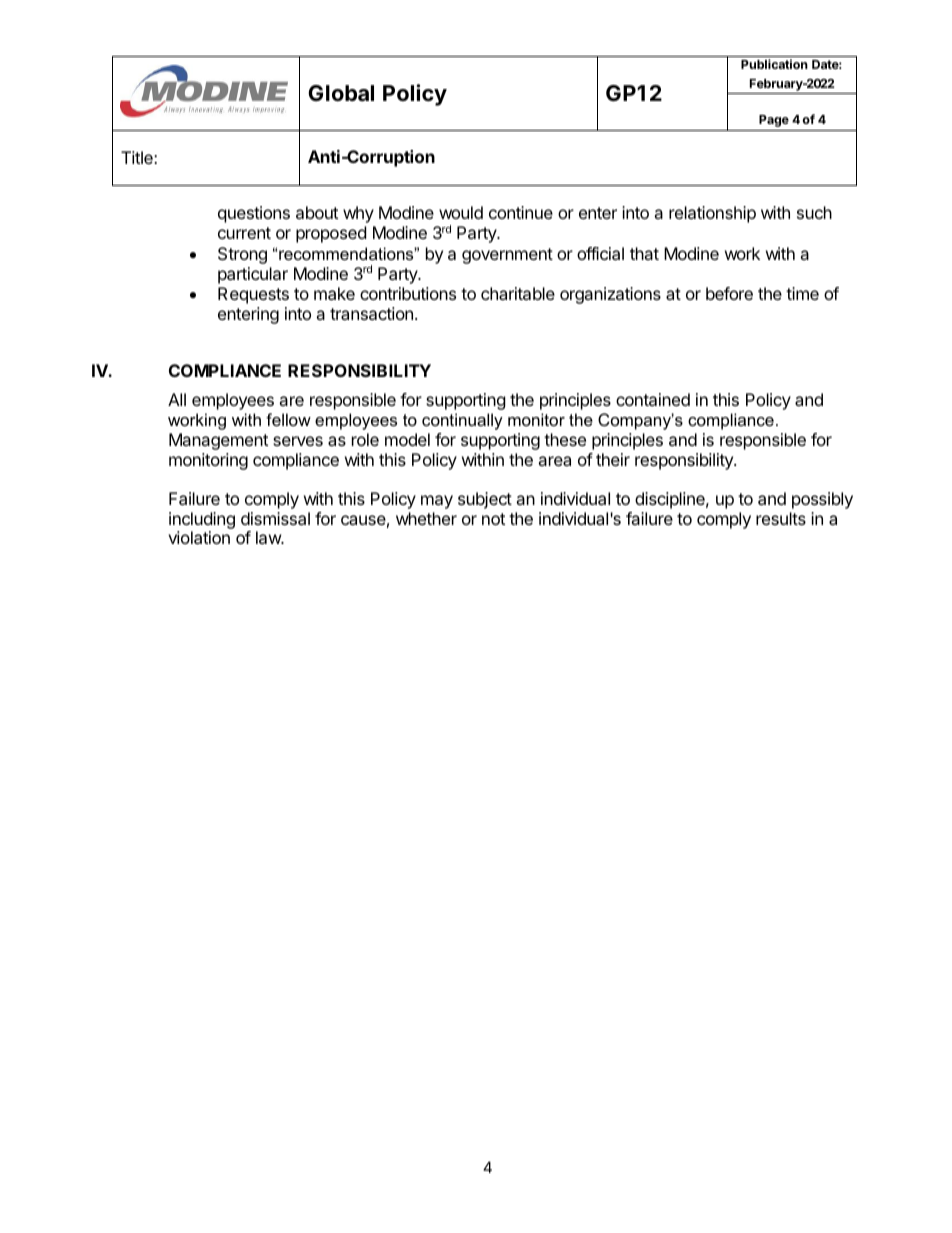  What do you see at coordinates (493, 519) in the screenshot?
I see `not` at bounding box center [493, 519].
